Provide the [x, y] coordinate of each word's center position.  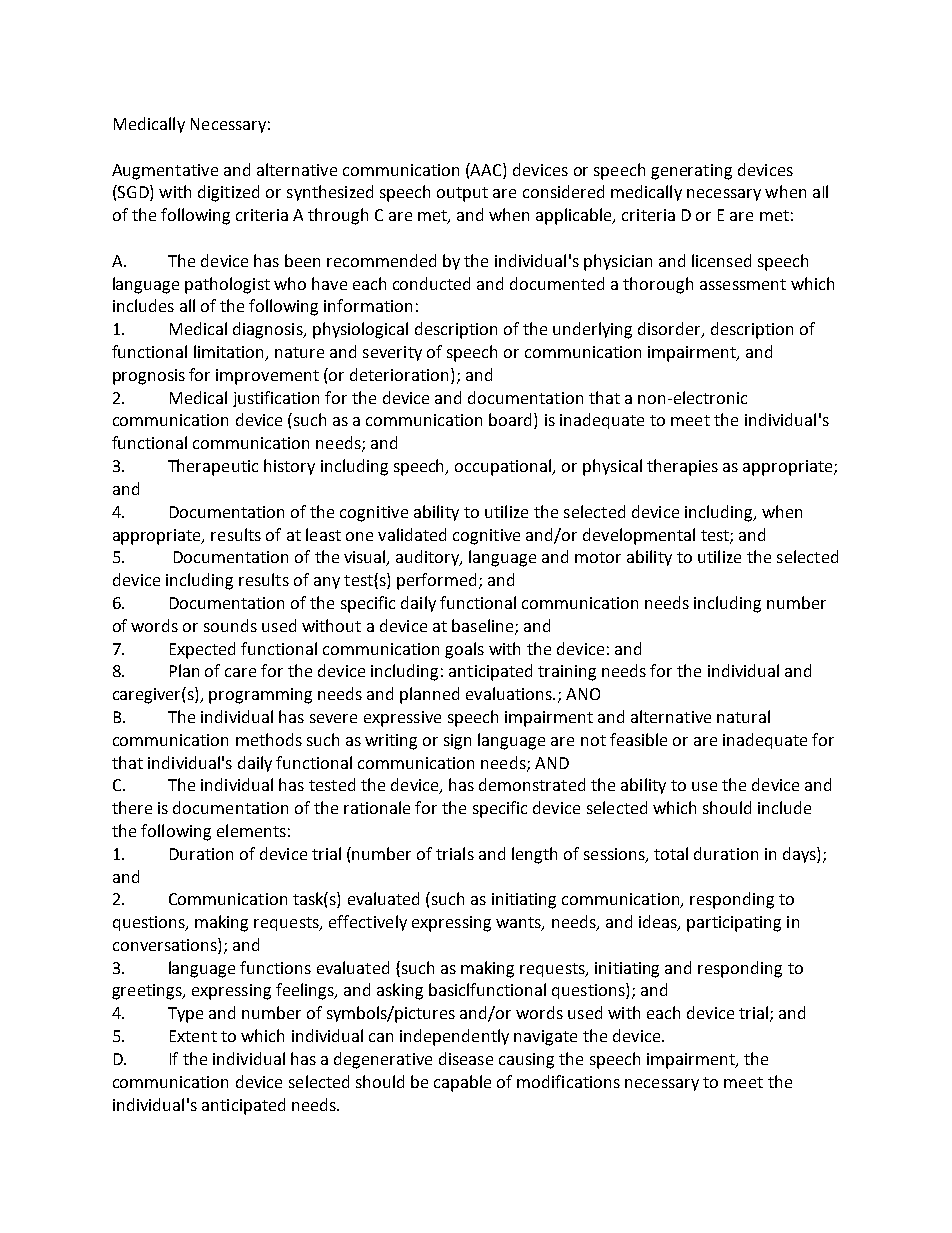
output [462, 194]
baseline [484, 626]
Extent [193, 1036]
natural [743, 716]
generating [691, 172]
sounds [230, 625]
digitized [228, 193]
